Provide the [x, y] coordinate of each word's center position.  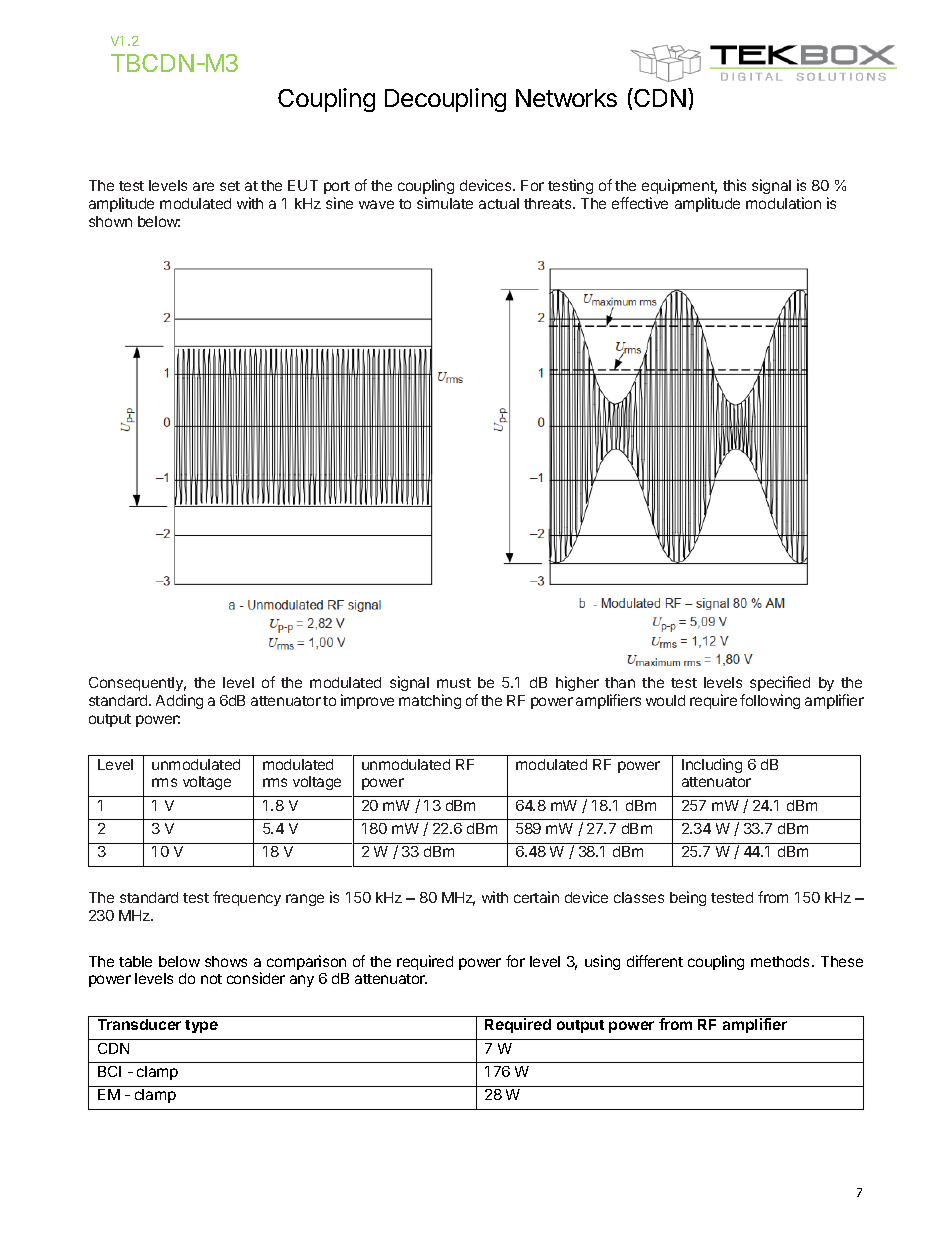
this [734, 185]
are [203, 186]
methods [780, 961]
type [201, 1026]
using [602, 962]
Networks [566, 98]
